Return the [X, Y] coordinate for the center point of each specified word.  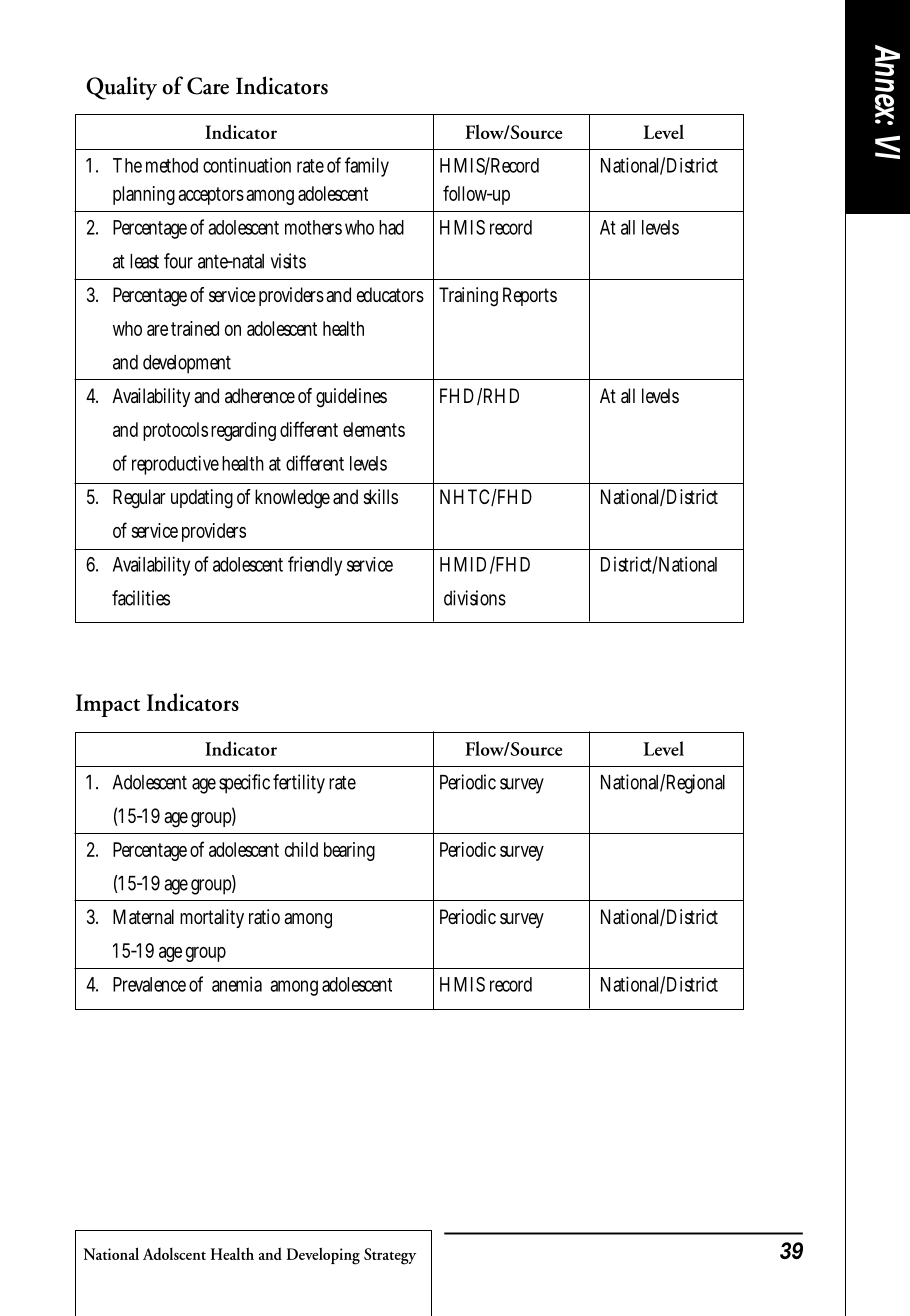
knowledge [292, 499]
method [172, 165]
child [301, 849]
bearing [349, 851]
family [367, 167]
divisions [475, 598]
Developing [323, 1256]
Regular [139, 499]
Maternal [143, 917]
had [391, 227]
